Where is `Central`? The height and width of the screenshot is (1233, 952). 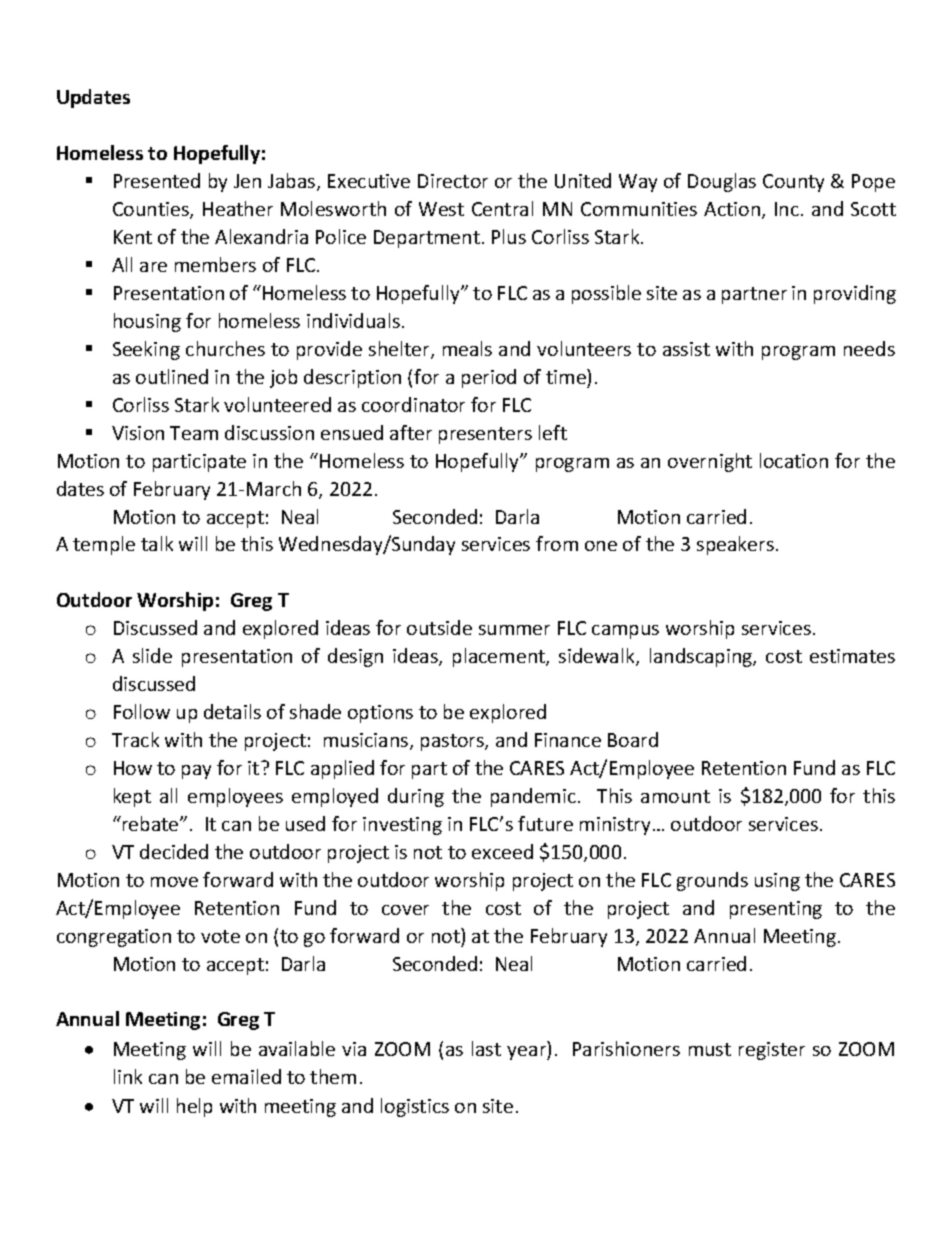 Central is located at coordinates (502, 208).
